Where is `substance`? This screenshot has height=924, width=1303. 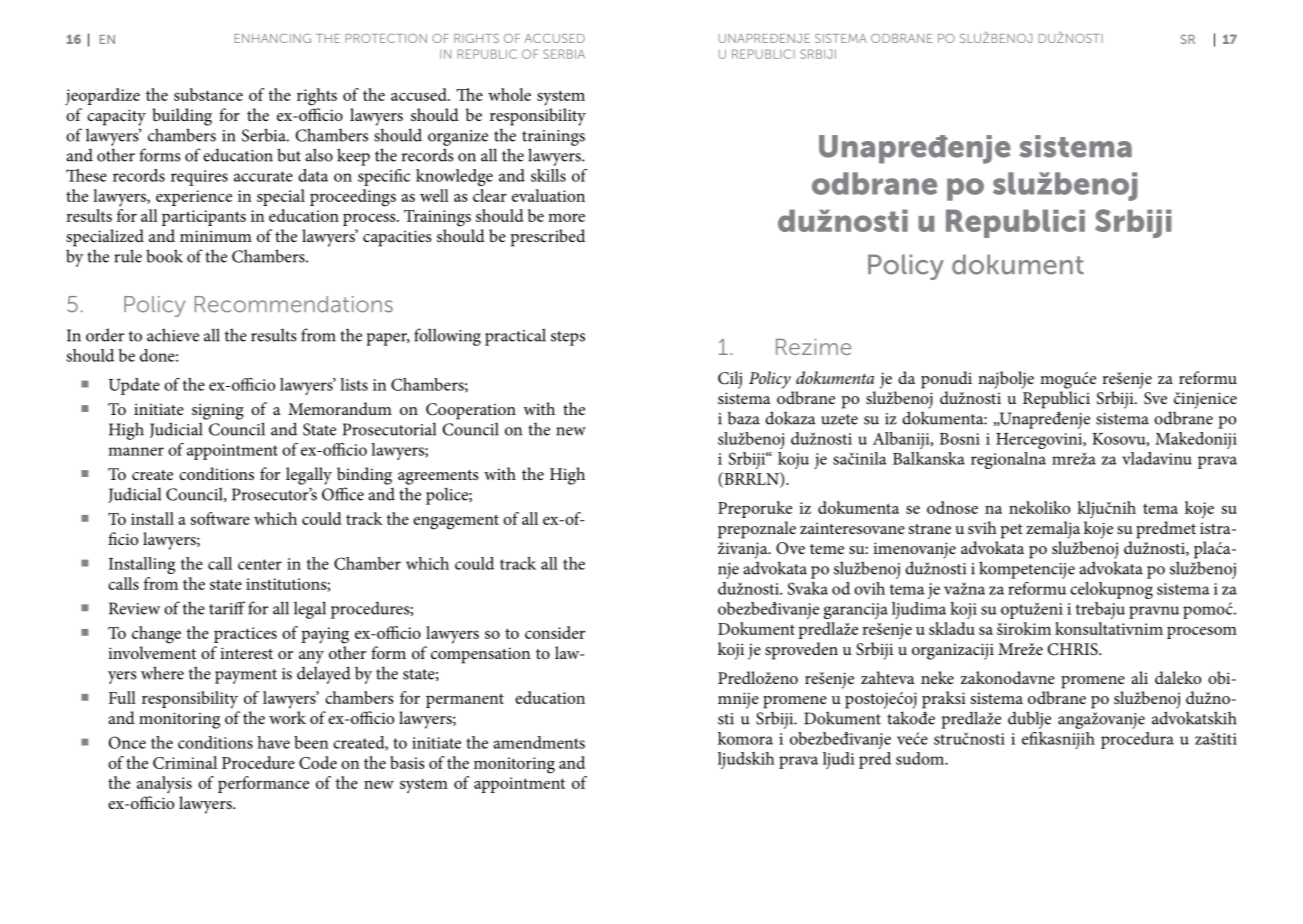 substance is located at coordinates (208, 94).
